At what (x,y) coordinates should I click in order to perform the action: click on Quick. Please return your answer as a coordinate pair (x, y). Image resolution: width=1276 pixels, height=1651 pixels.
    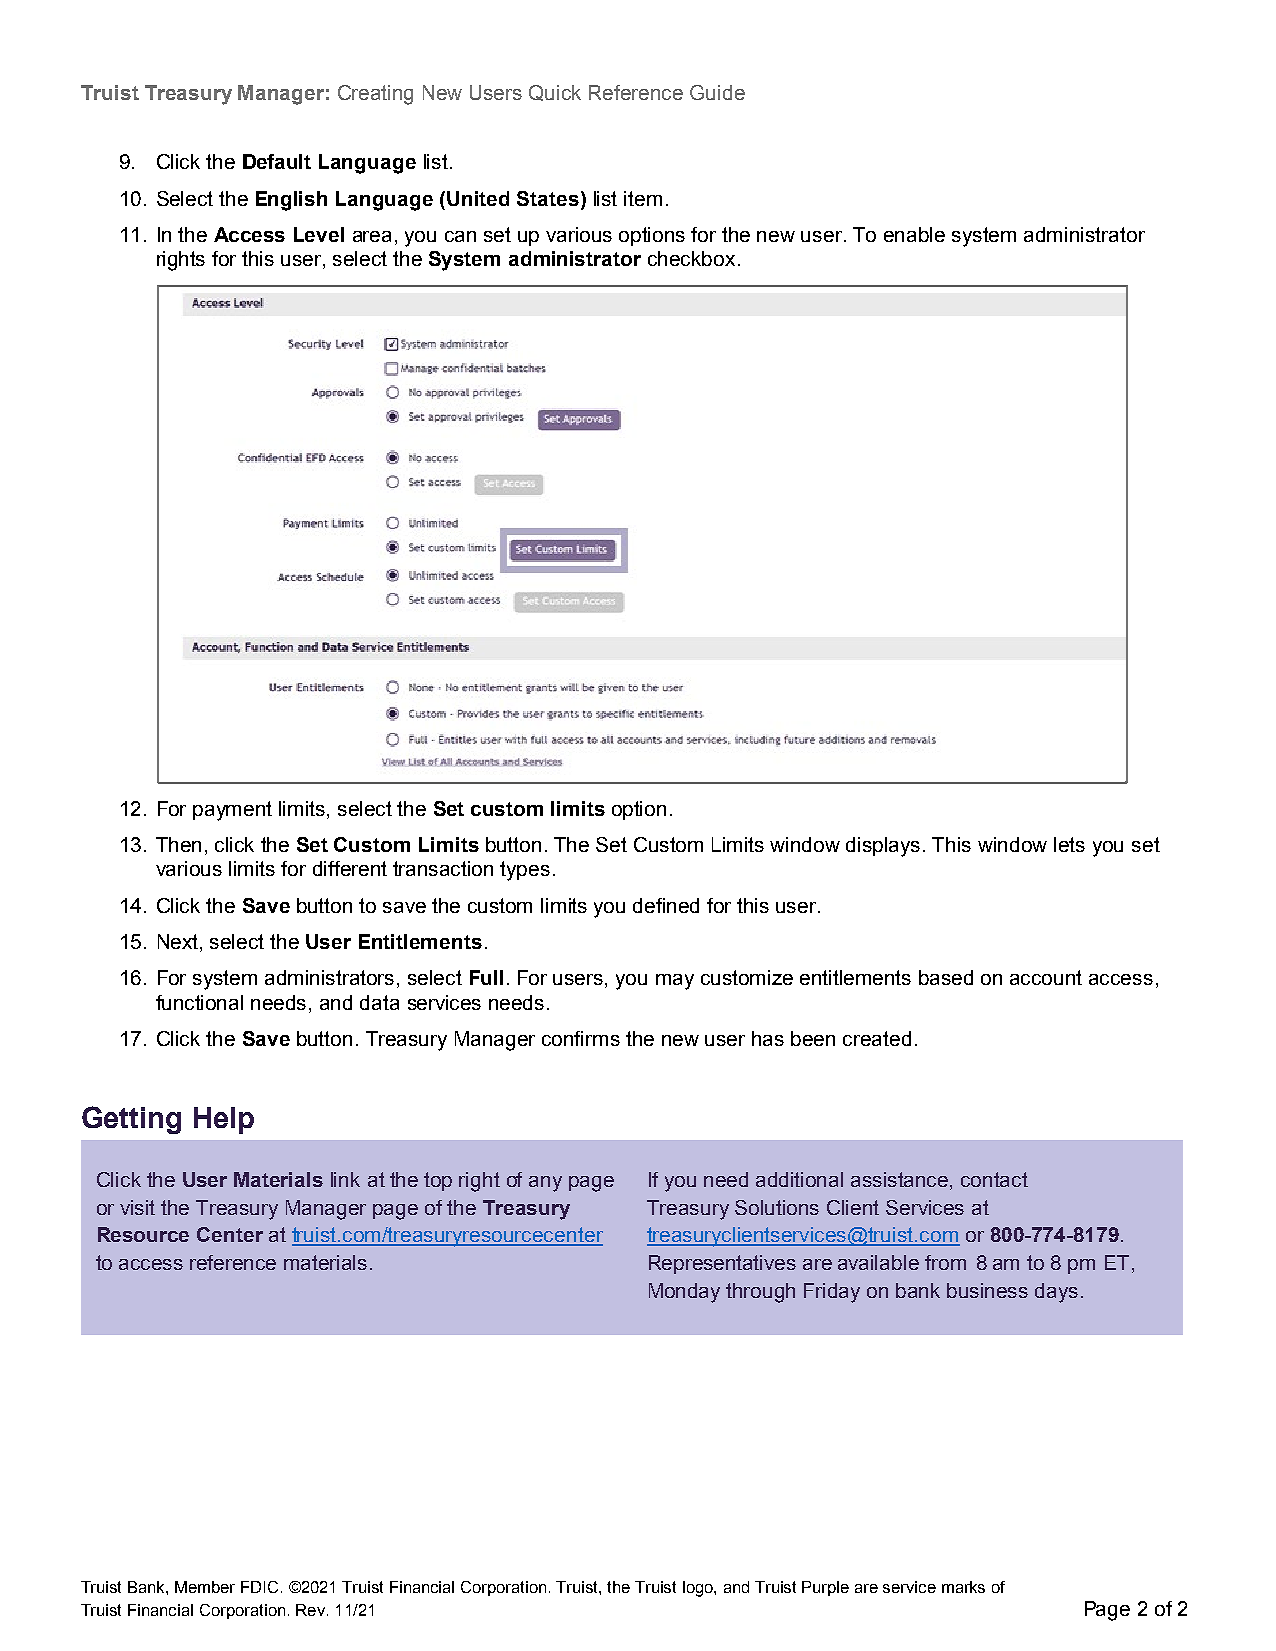
    Looking at the image, I should click on (555, 93).
